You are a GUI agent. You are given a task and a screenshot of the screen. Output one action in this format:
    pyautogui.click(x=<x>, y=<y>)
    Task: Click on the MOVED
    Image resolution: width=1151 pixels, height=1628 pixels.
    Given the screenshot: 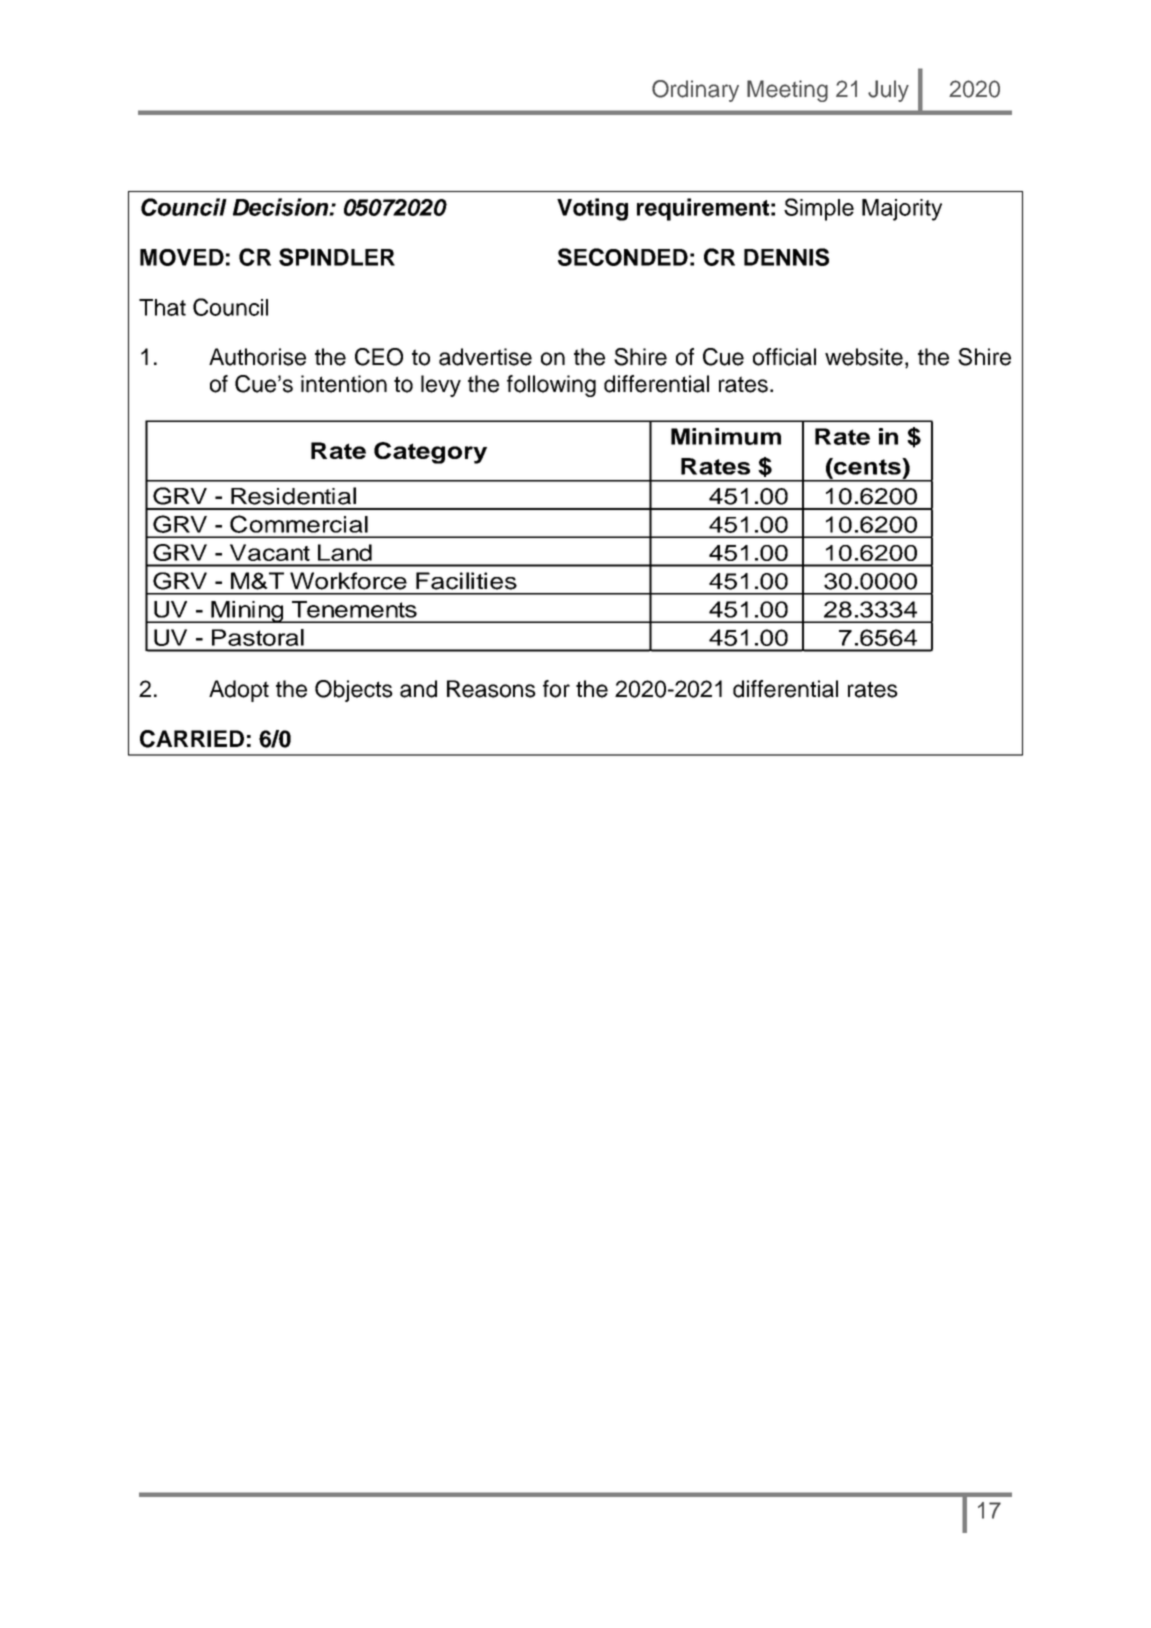 What is the action you would take?
    pyautogui.click(x=182, y=257)
